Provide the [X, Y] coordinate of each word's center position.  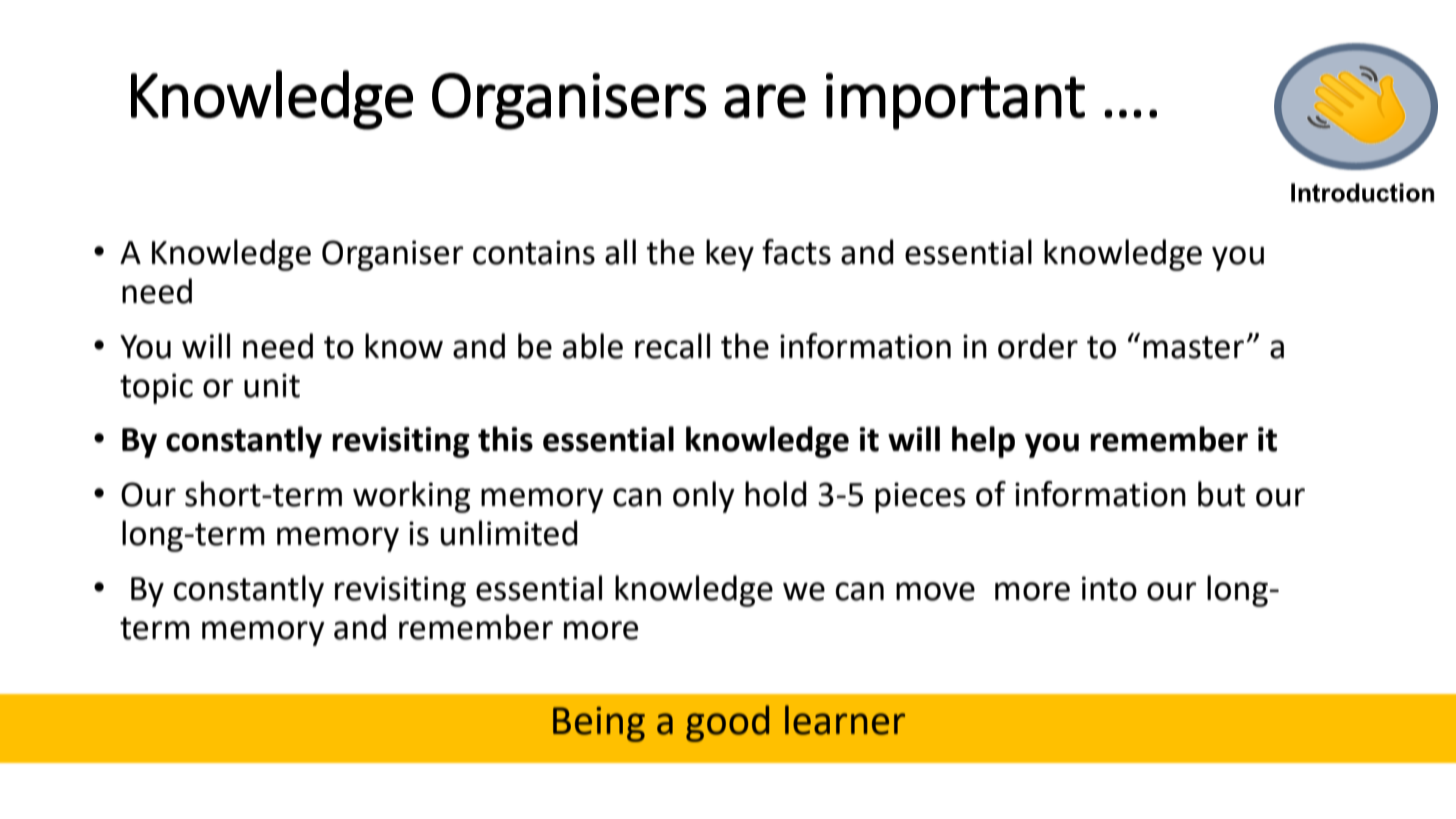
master [1193, 347]
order [1038, 346]
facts [796, 252]
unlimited [509, 533]
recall [672, 346]
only [704, 497]
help [983, 442]
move [935, 591]
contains [534, 252]
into [1109, 588]
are [765, 101]
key [730, 255]
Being [599, 724]
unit [272, 385]
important [955, 101]
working [411, 497]
